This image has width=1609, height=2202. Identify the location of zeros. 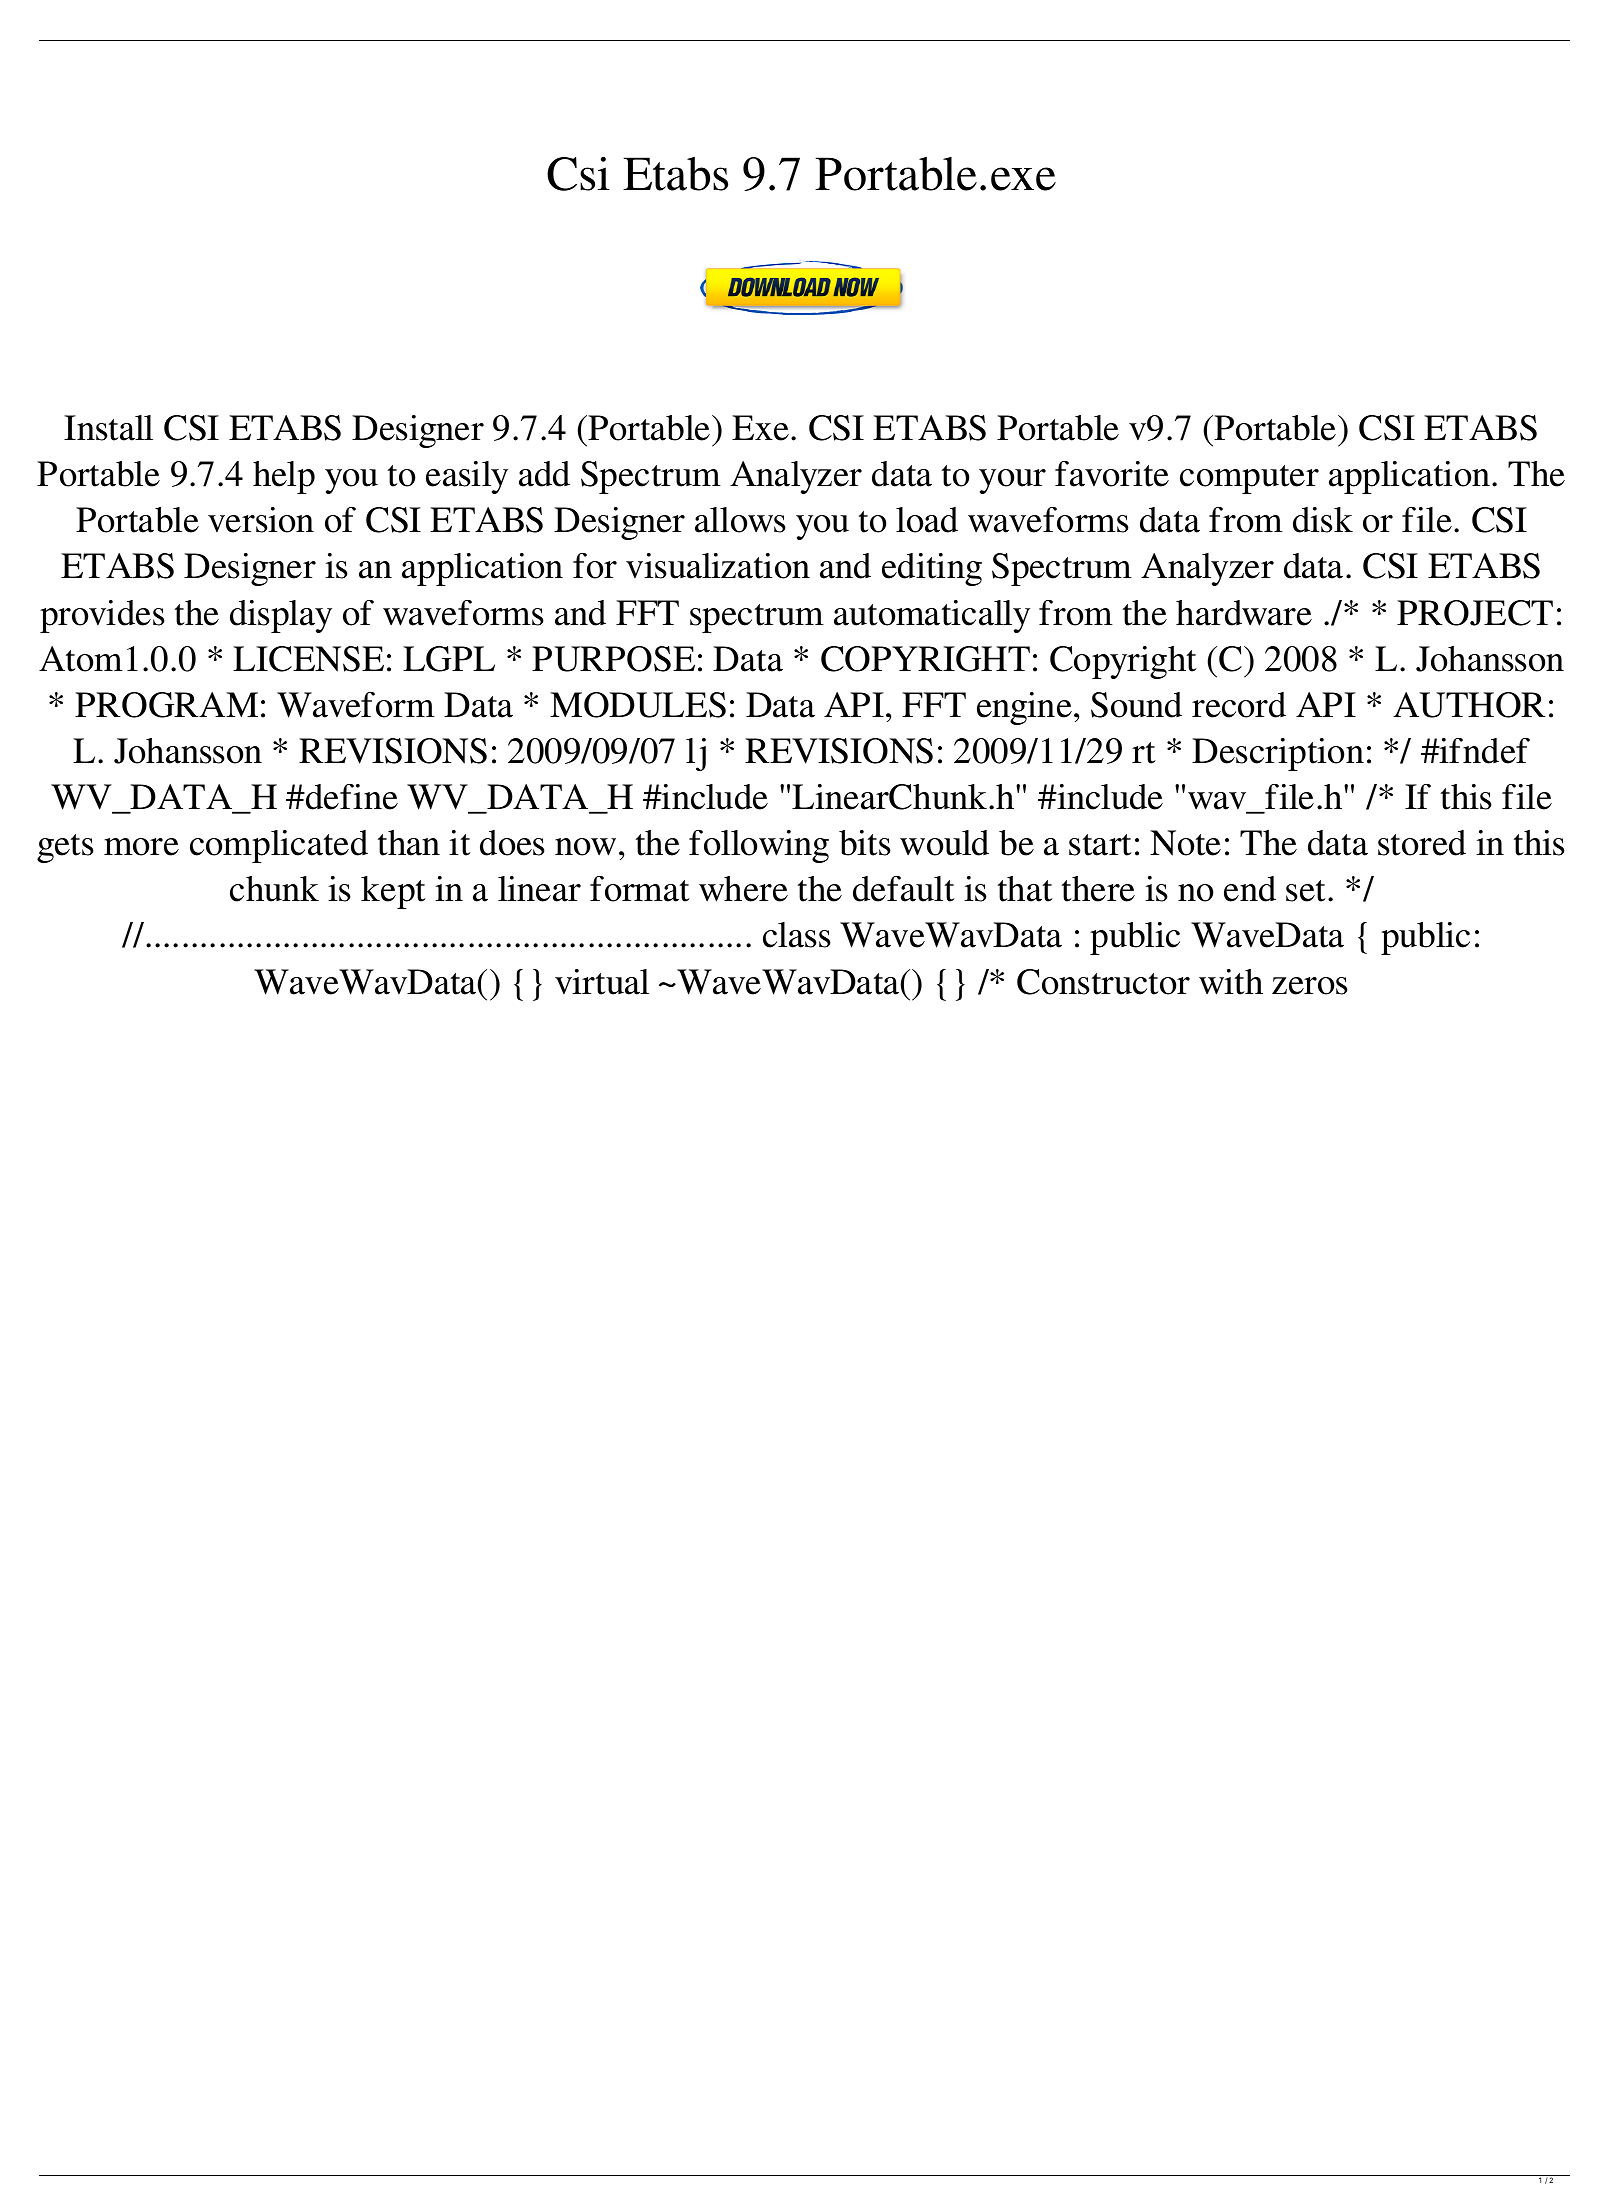
(1310, 986).
